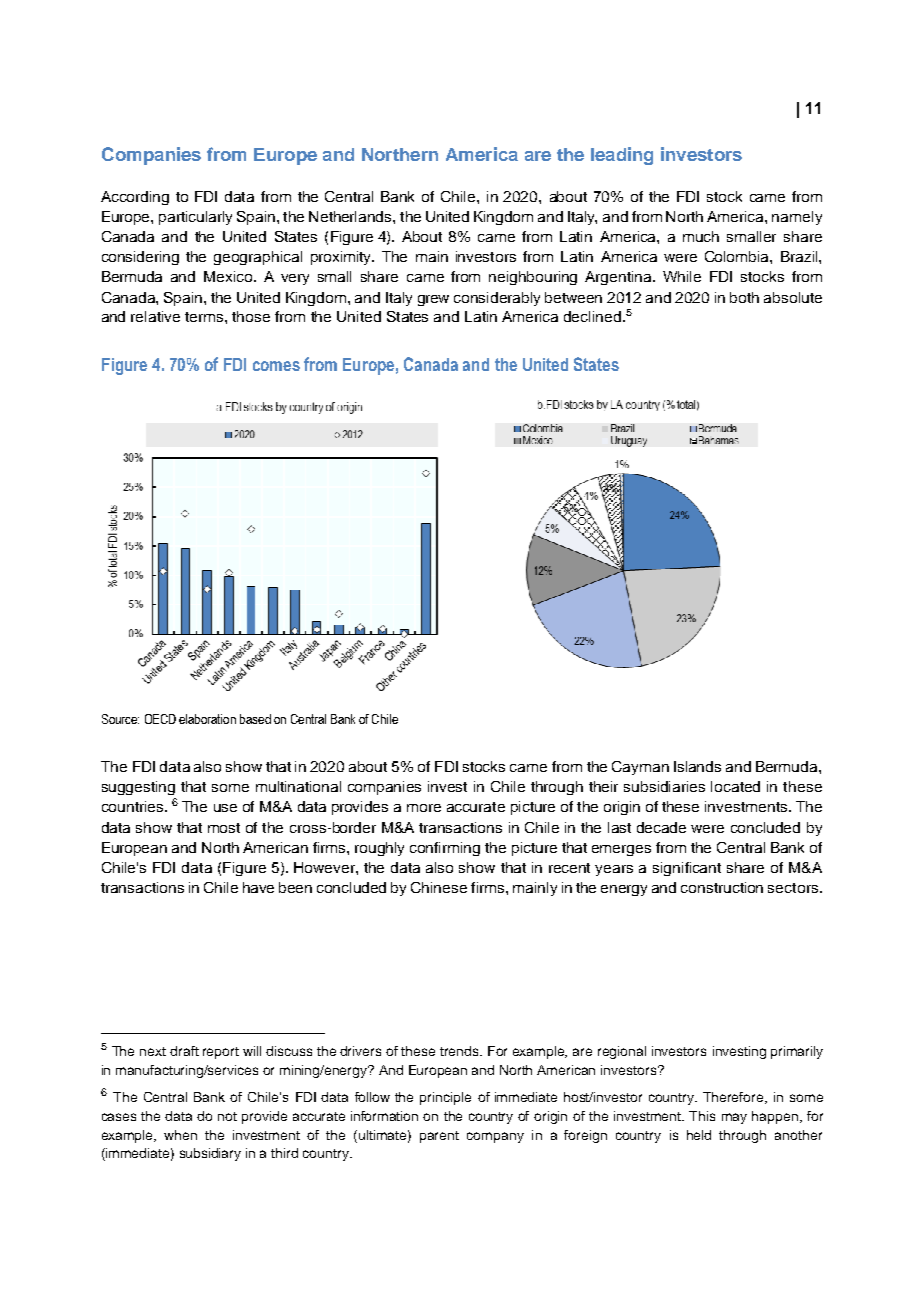 This image has height=1308, width=924. What do you see at coordinates (225, 808) in the image?
I see `use` at bounding box center [225, 808].
